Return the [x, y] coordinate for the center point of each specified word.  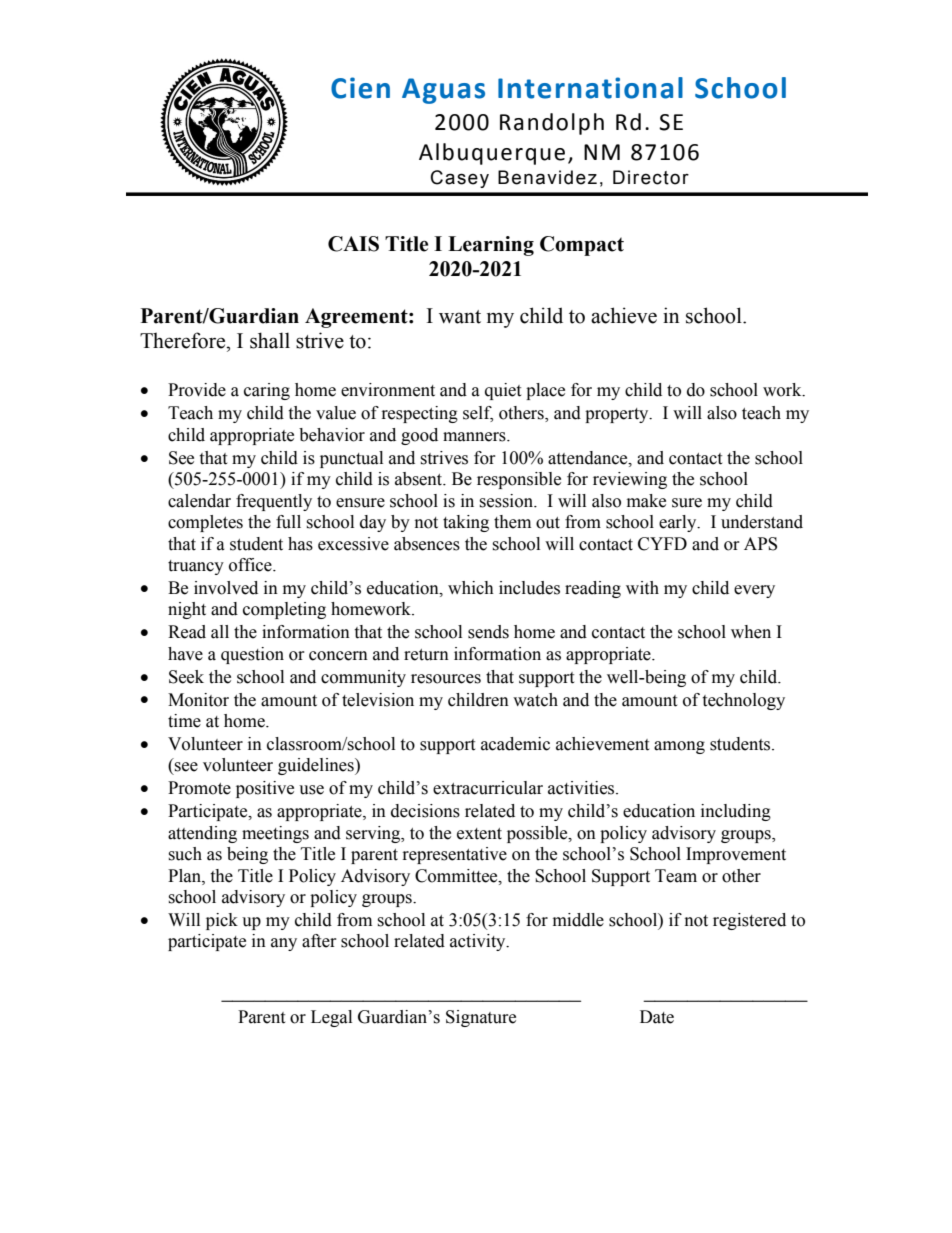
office [251, 565]
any [284, 944]
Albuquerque [492, 154]
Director [651, 177]
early [679, 523]
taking [466, 523]
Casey [460, 179]
